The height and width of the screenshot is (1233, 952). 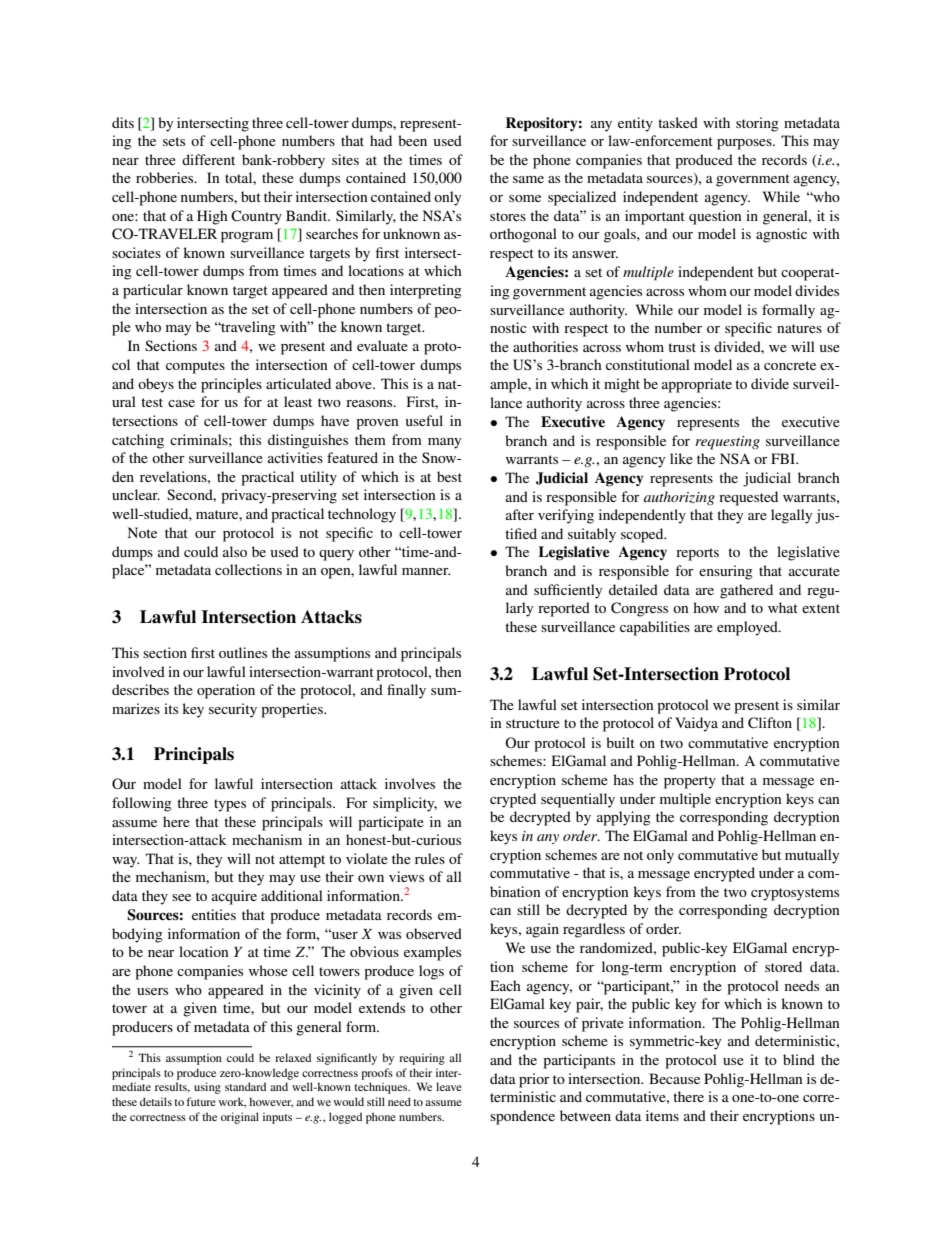 I want to click on different, so click(x=208, y=159).
